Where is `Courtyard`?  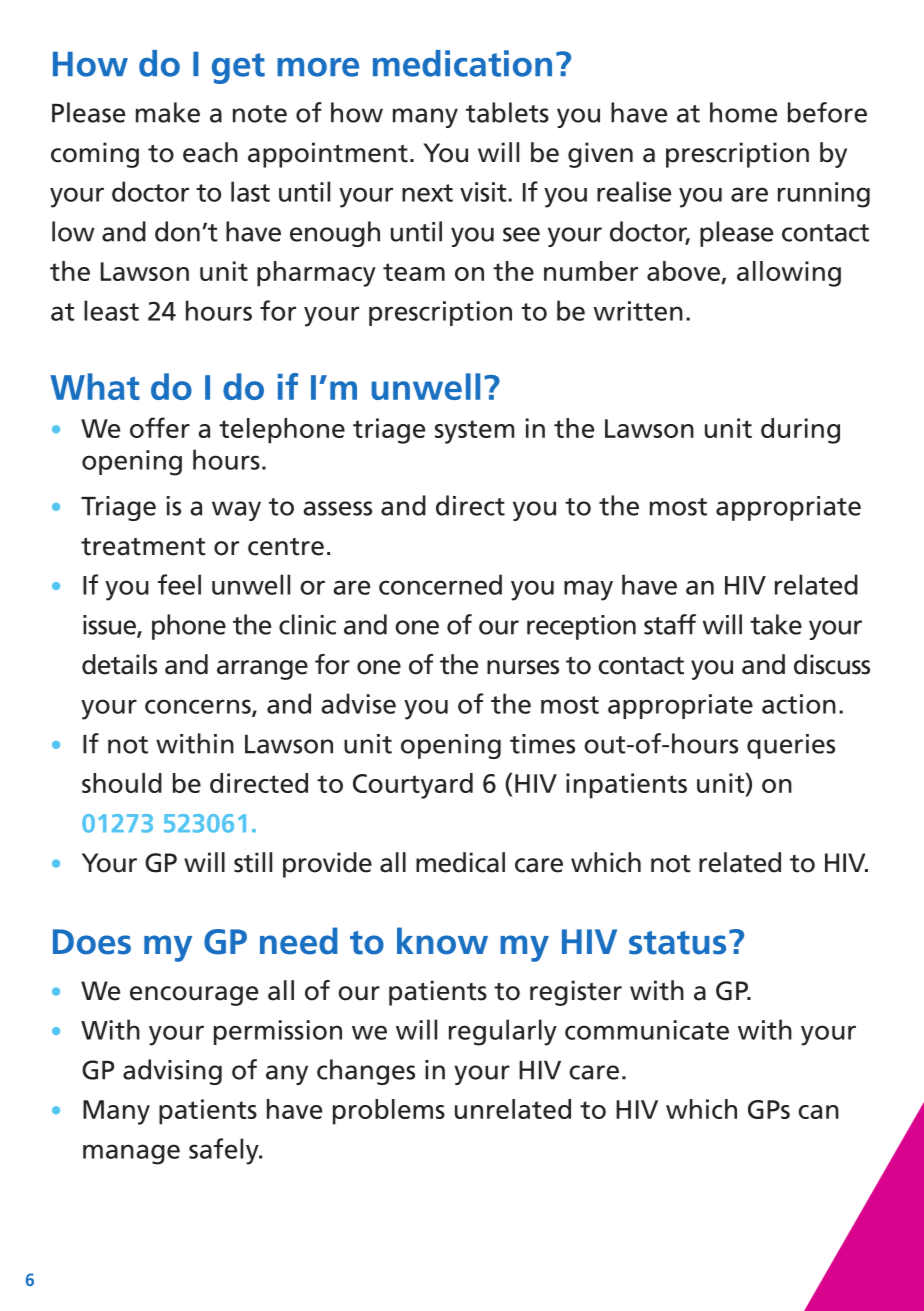 Courtyard is located at coordinates (413, 786).
